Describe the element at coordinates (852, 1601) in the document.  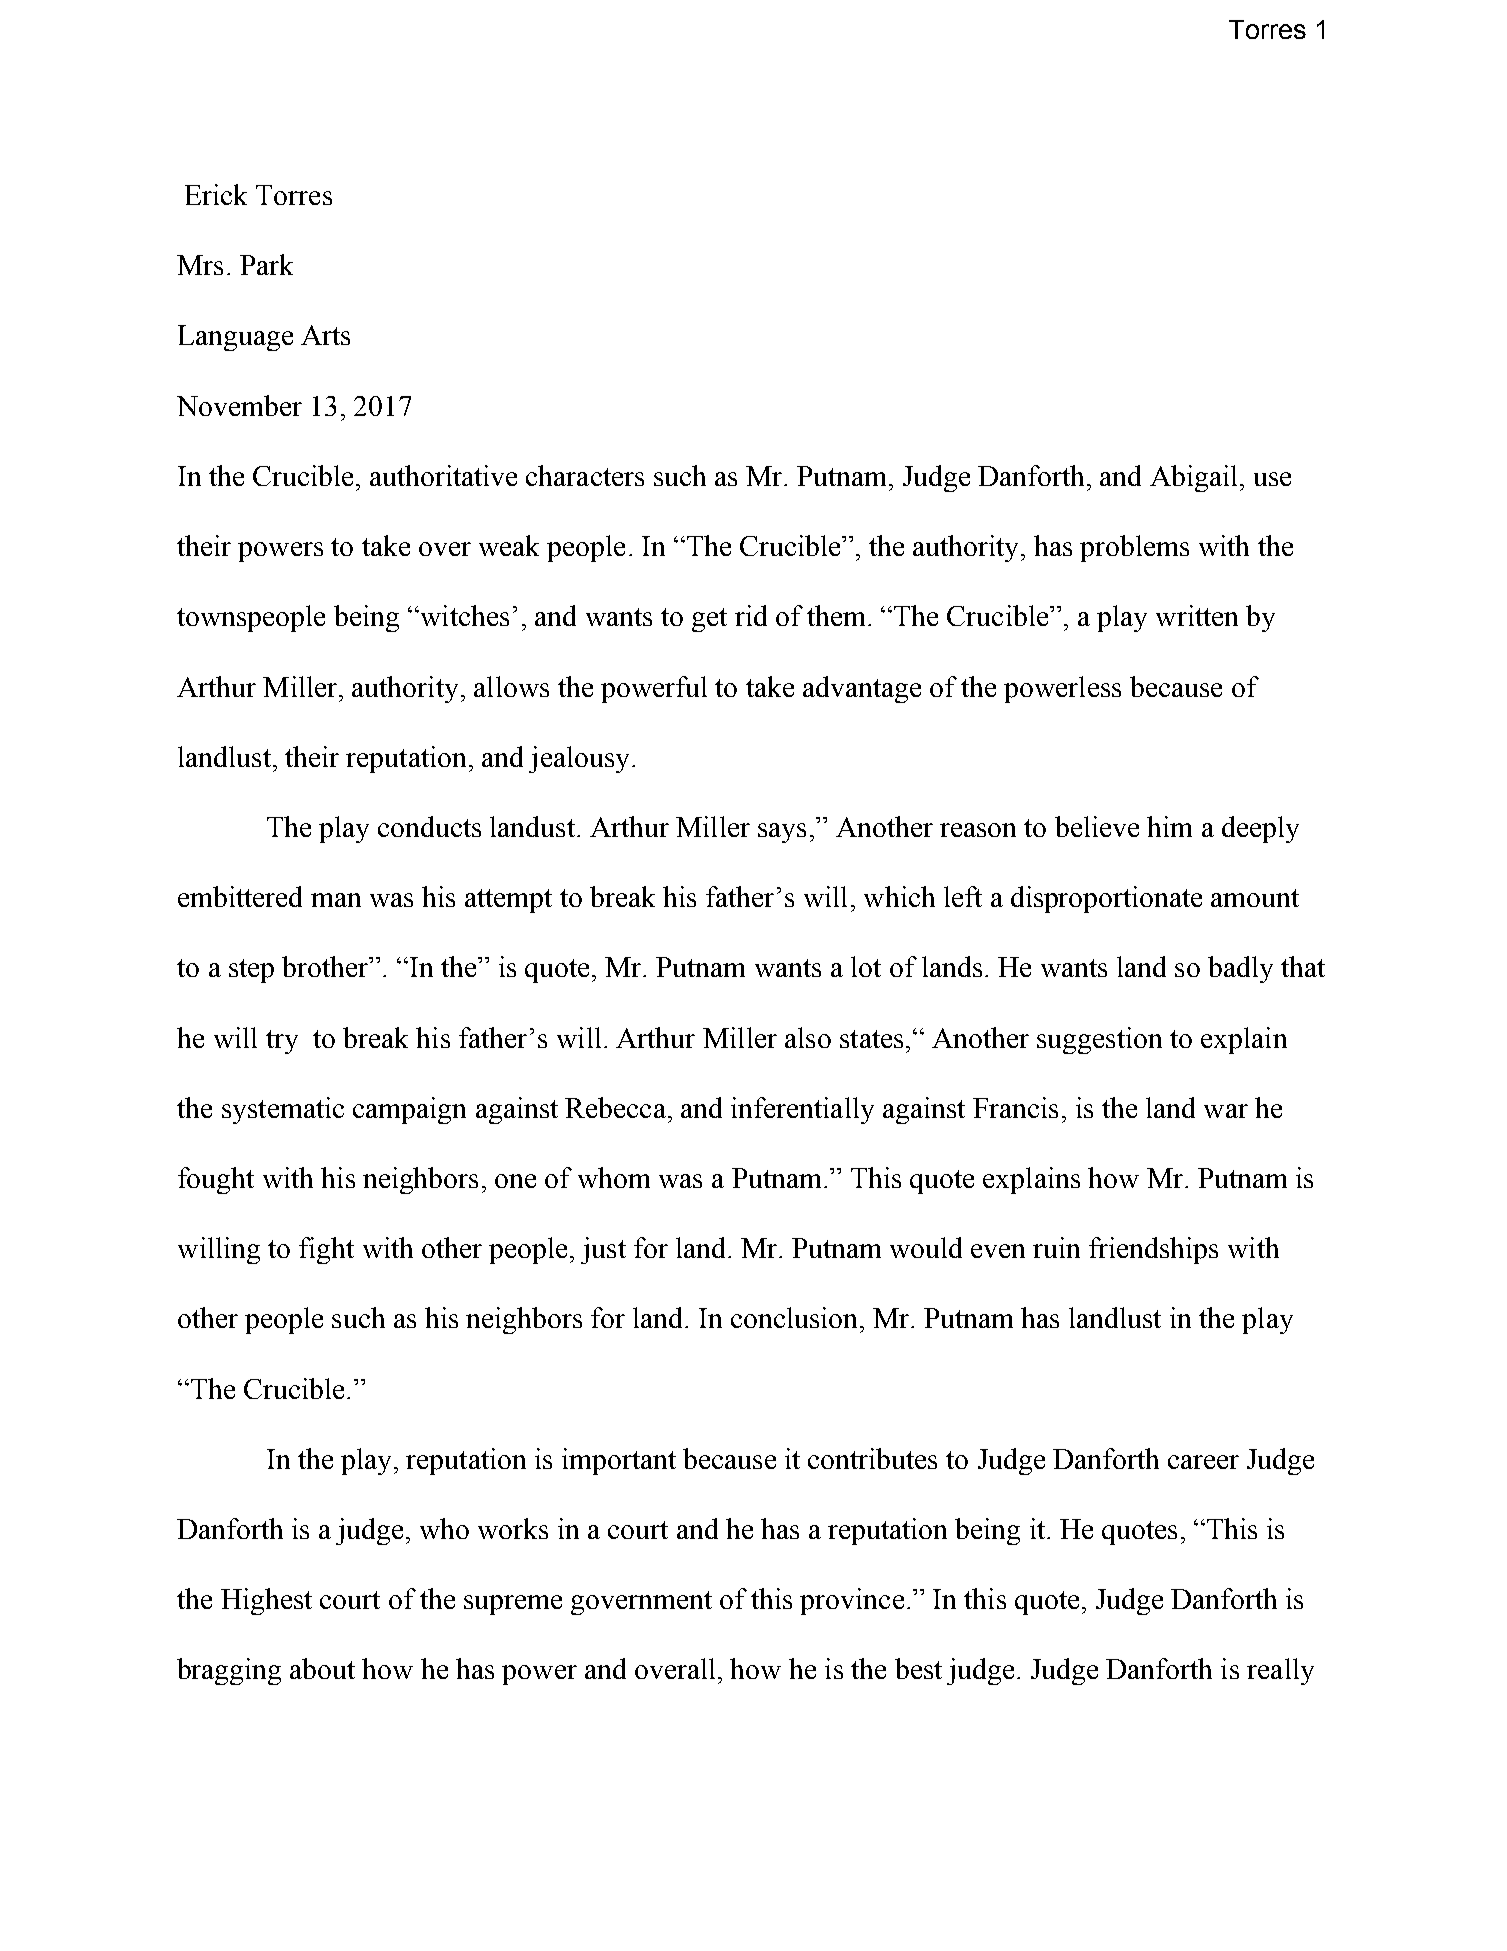
I see `province` at that location.
